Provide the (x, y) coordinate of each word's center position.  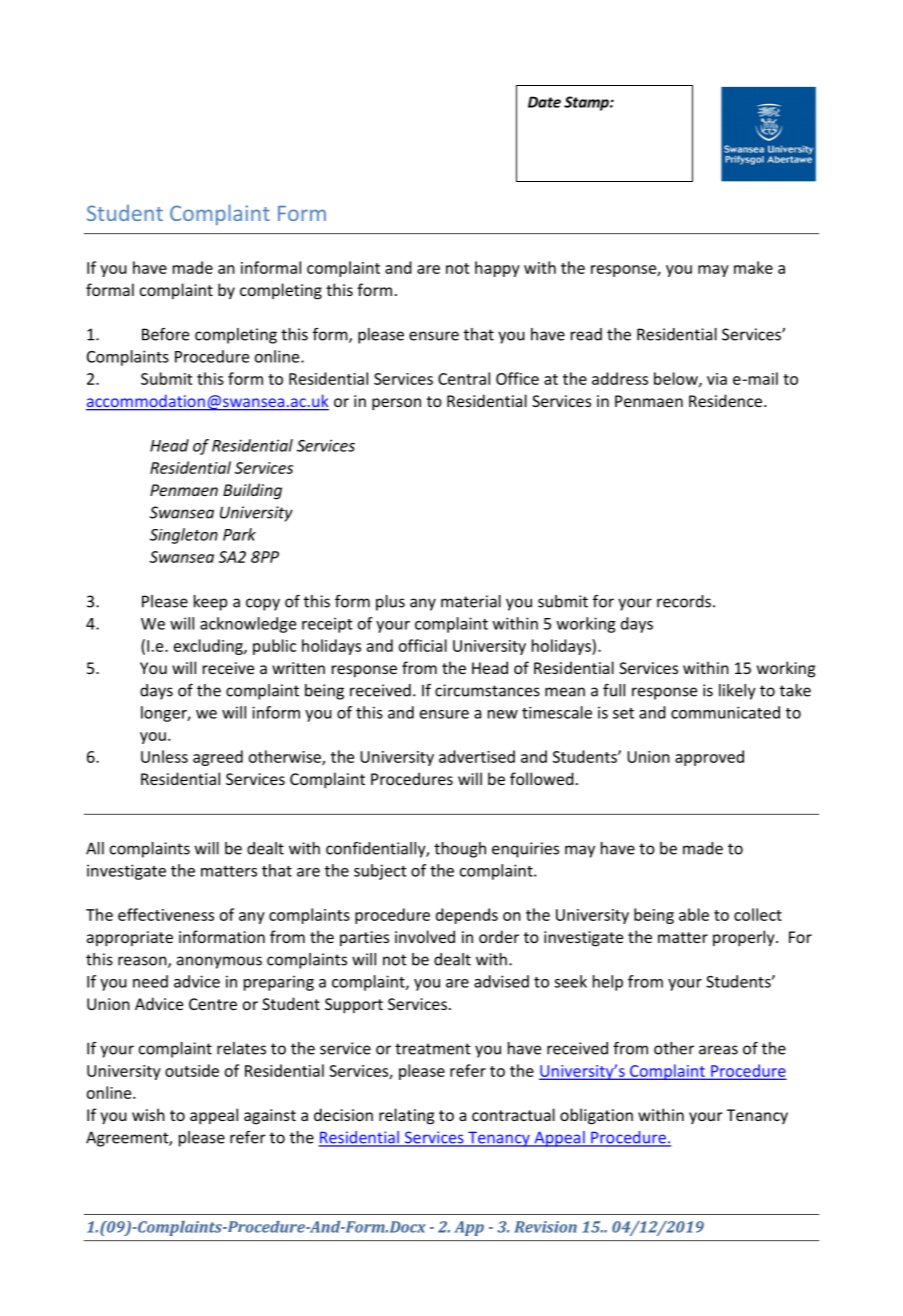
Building (252, 491)
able (694, 914)
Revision (545, 1227)
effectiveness (166, 914)
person (396, 404)
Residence (727, 400)
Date (544, 102)
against (270, 1117)
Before (165, 334)
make (753, 267)
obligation (596, 1116)
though (460, 850)
